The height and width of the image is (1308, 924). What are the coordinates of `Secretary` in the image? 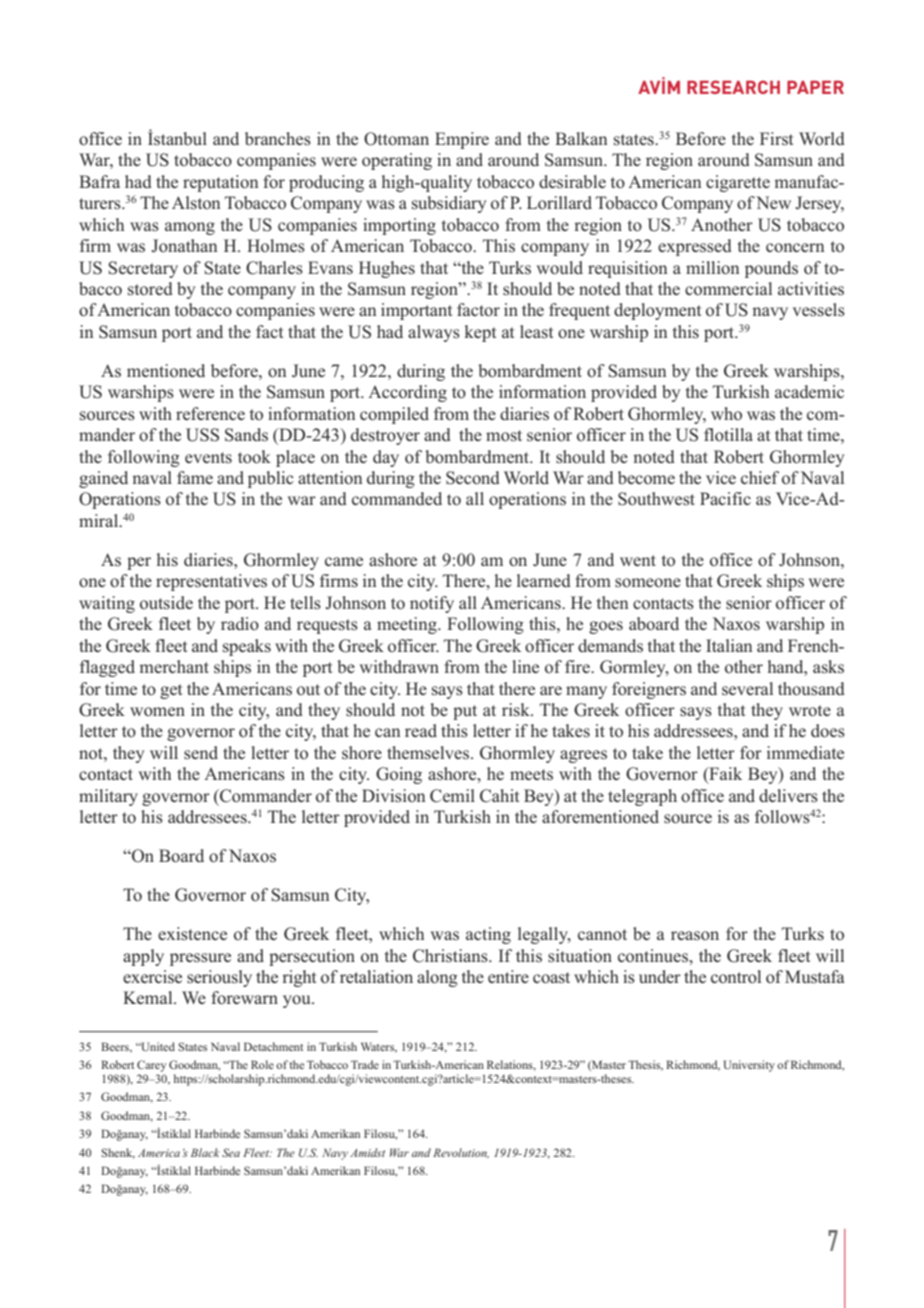 It's located at (143, 269).
